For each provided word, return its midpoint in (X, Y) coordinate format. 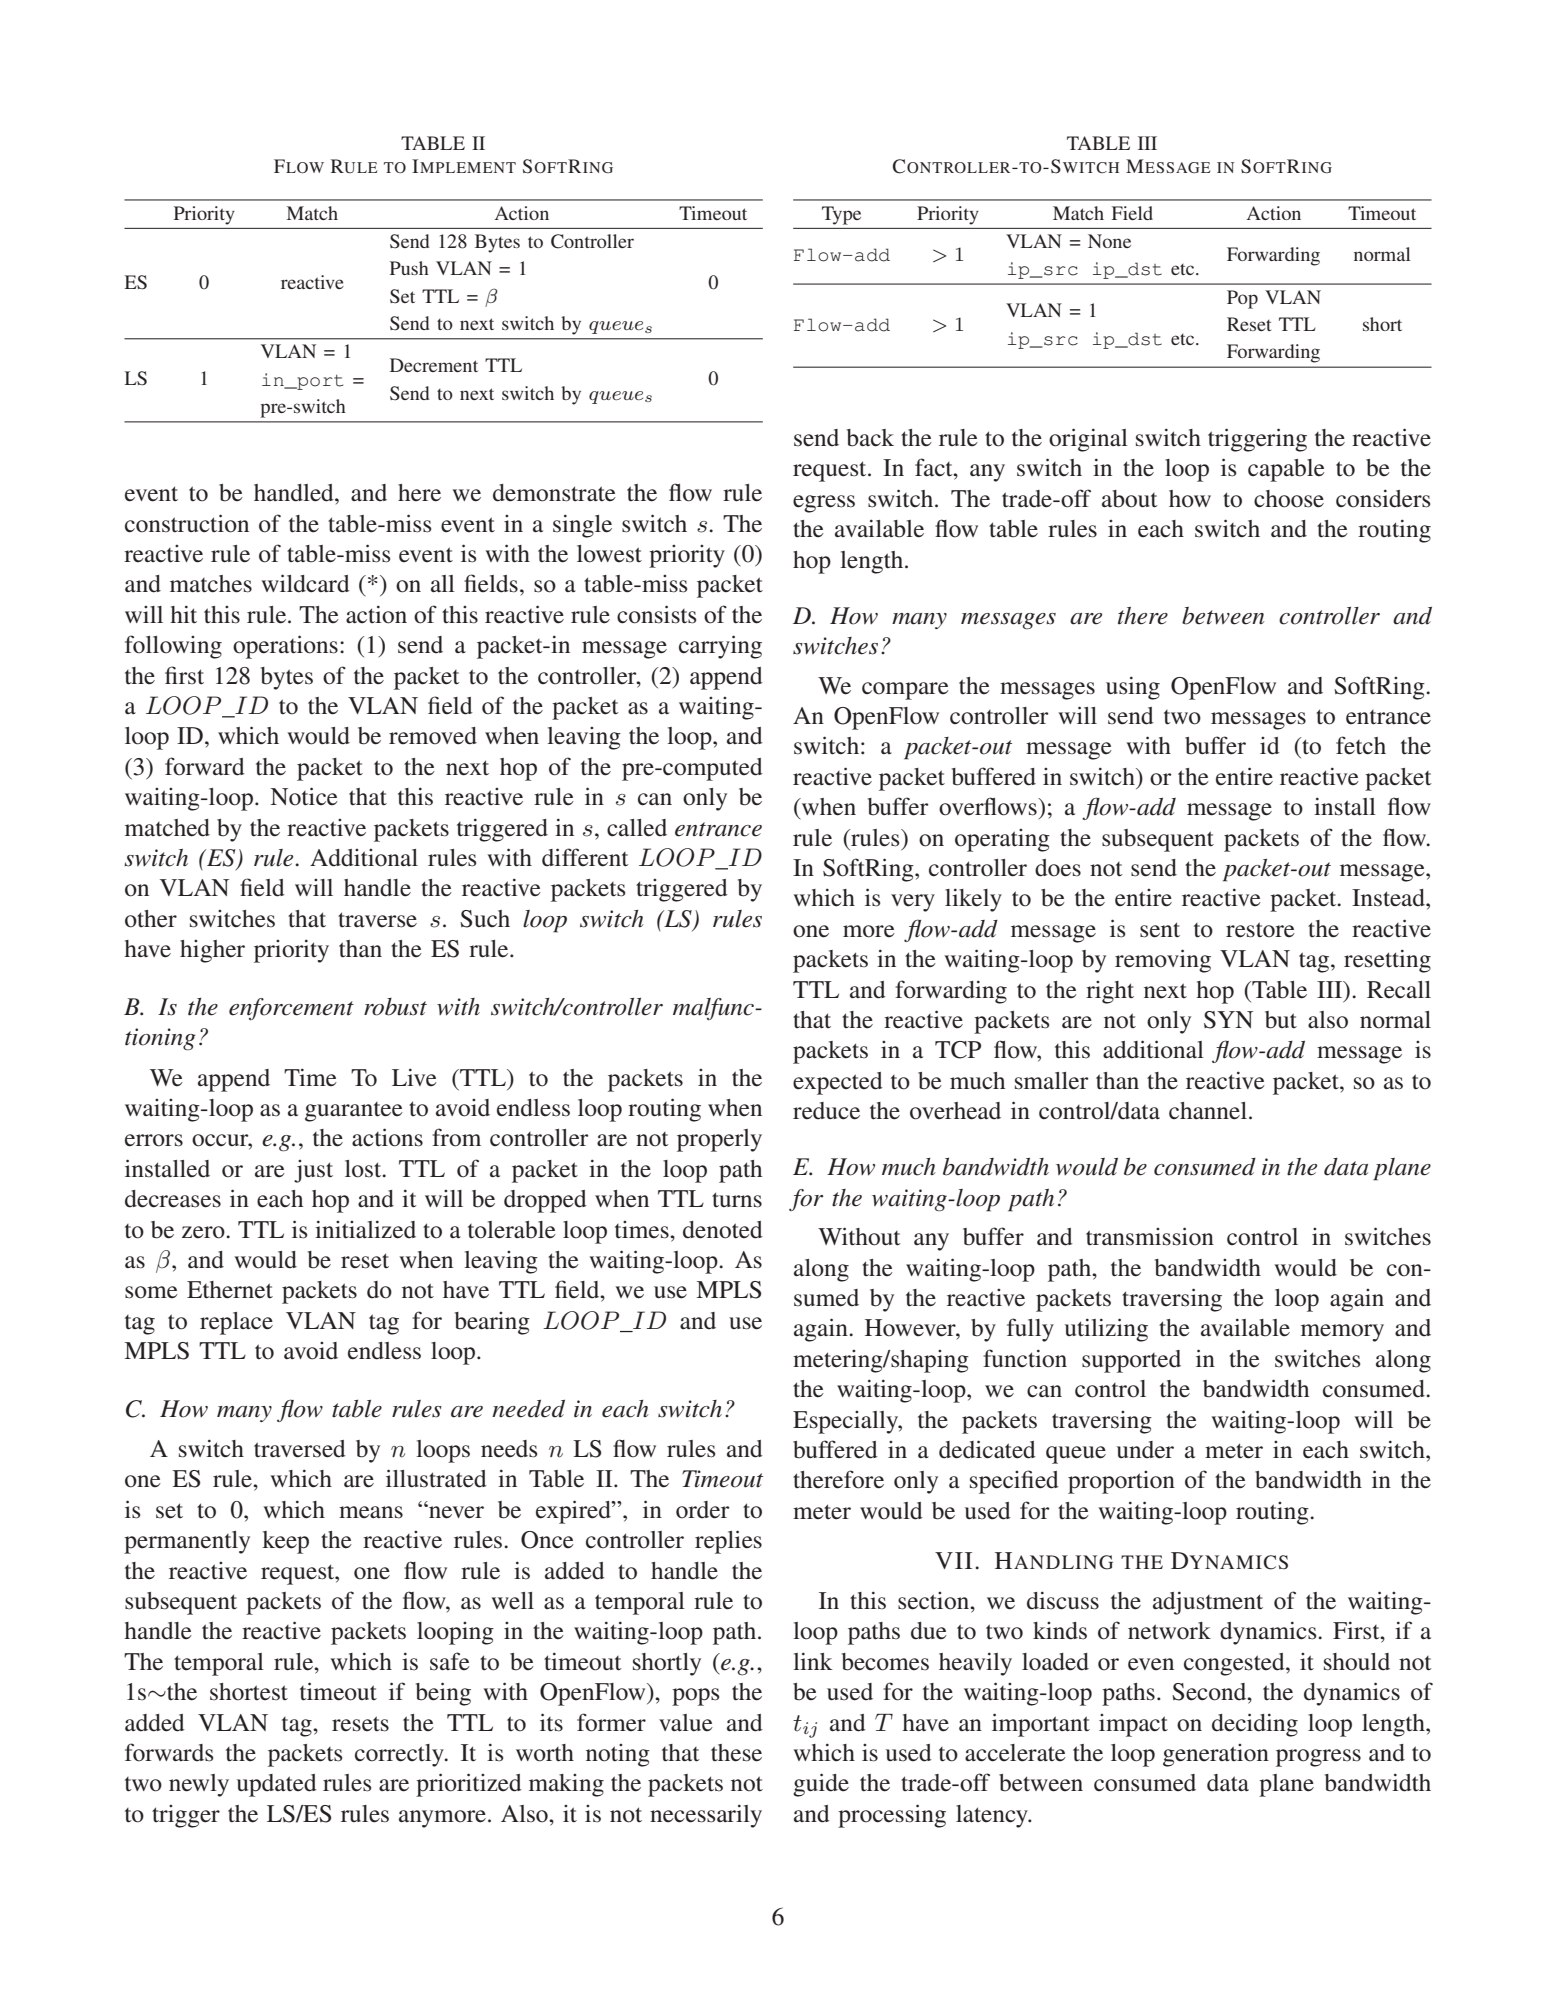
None (1109, 241)
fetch (1361, 745)
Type (841, 215)
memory (1342, 1333)
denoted (723, 1230)
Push (409, 268)
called (637, 828)
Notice (304, 796)
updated (277, 1785)
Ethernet (230, 1290)
